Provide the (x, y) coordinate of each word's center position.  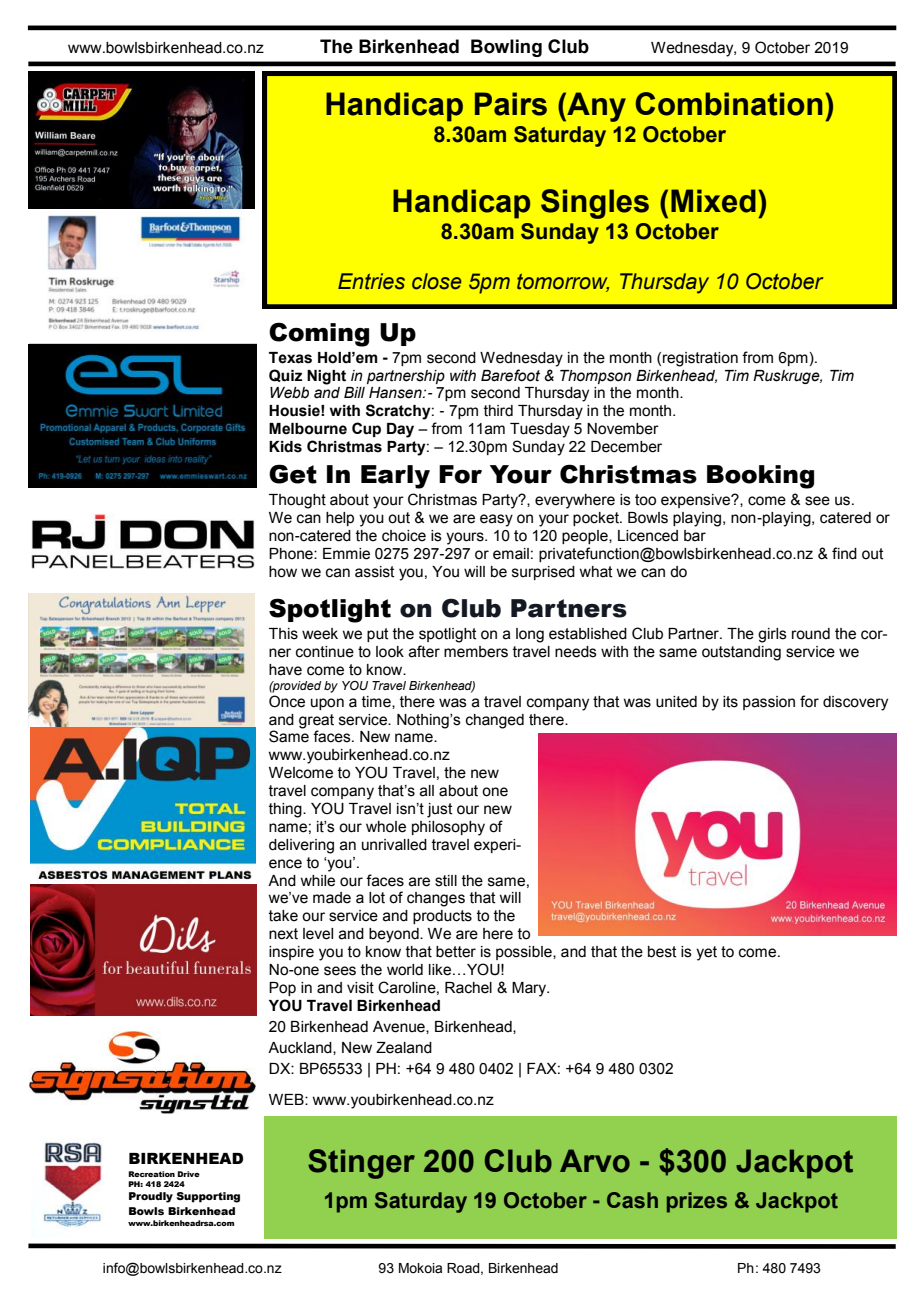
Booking (760, 477)
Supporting (208, 1197)
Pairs (511, 104)
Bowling (506, 48)
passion (769, 703)
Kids (285, 447)
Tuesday (540, 430)
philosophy (448, 828)
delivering (301, 846)
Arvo (595, 1161)
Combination (729, 104)
